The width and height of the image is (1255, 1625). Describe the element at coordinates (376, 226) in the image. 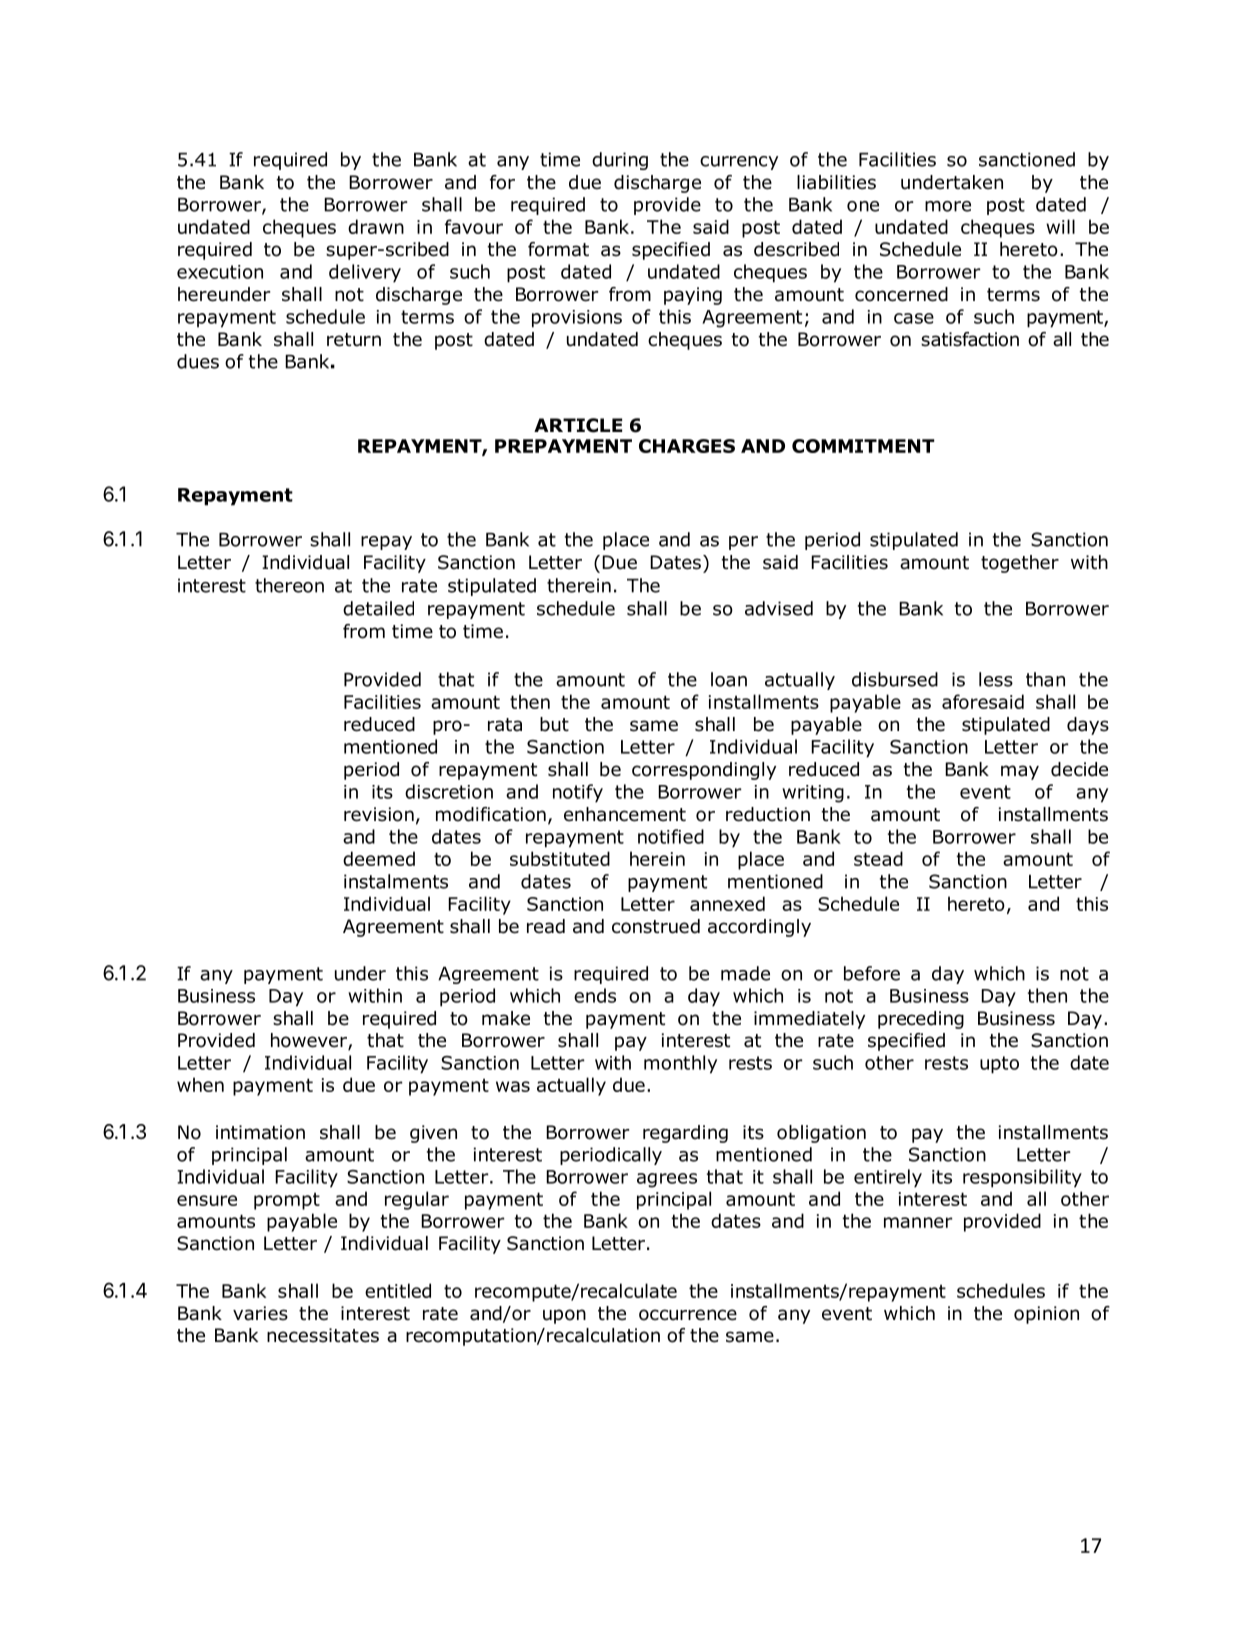

I see `drawn` at that location.
